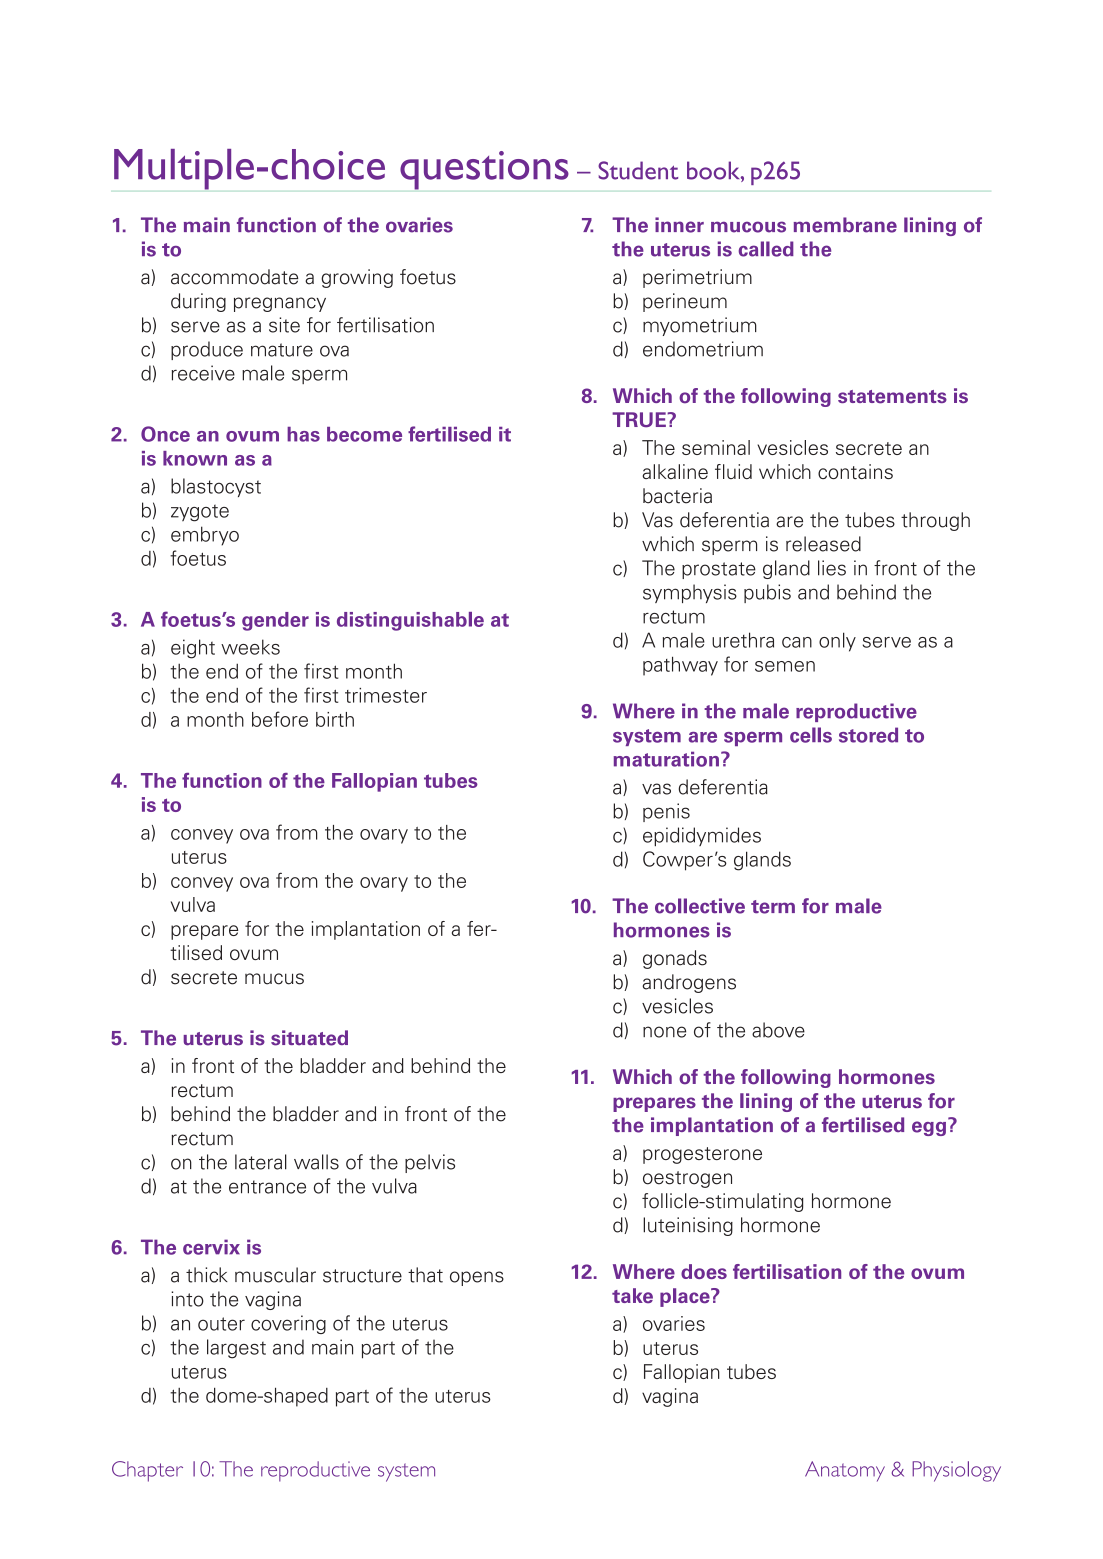  What do you see at coordinates (234, 277) in the document?
I see `accommodate` at bounding box center [234, 277].
